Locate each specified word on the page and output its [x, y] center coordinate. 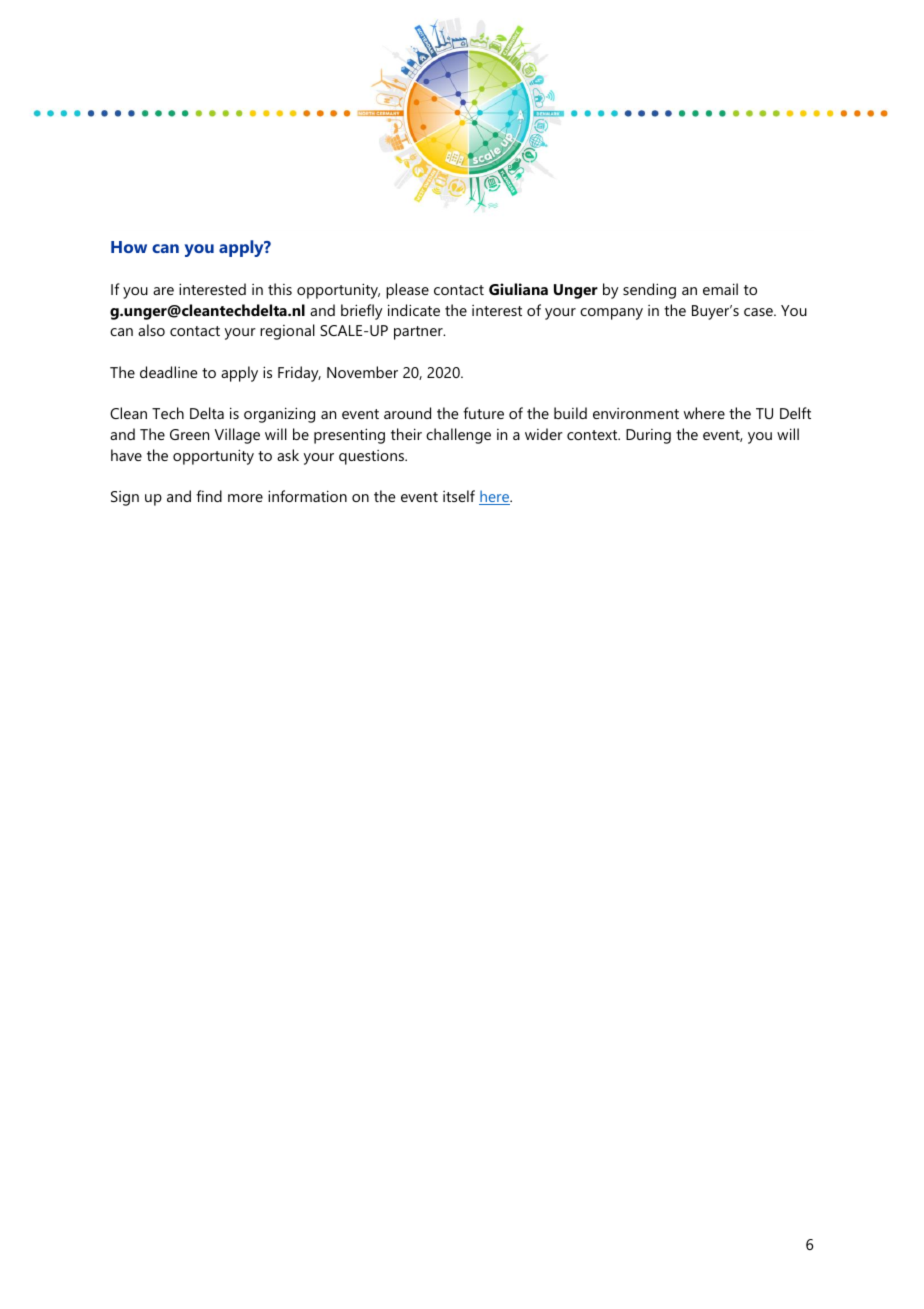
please [407, 291]
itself [459, 496]
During [648, 436]
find [209, 496]
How [129, 247]
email [720, 289]
